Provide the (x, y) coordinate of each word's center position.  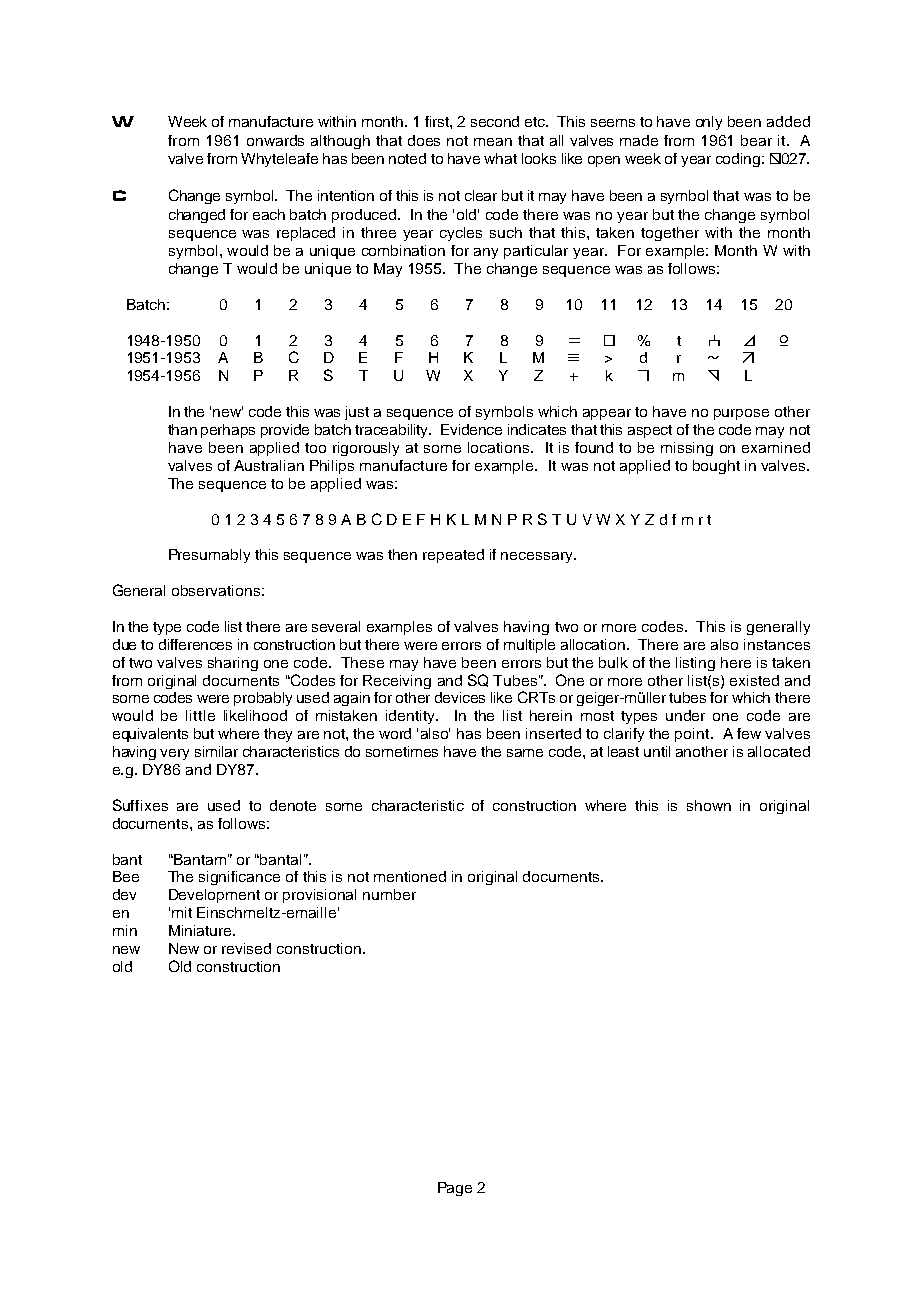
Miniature (201, 930)
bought (716, 467)
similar (216, 751)
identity (412, 717)
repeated (453, 556)
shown (709, 805)
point (693, 735)
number (389, 894)
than (182, 429)
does (424, 140)
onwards (275, 140)
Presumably (209, 556)
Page (455, 1189)
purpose (741, 414)
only (709, 123)
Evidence (471, 429)
